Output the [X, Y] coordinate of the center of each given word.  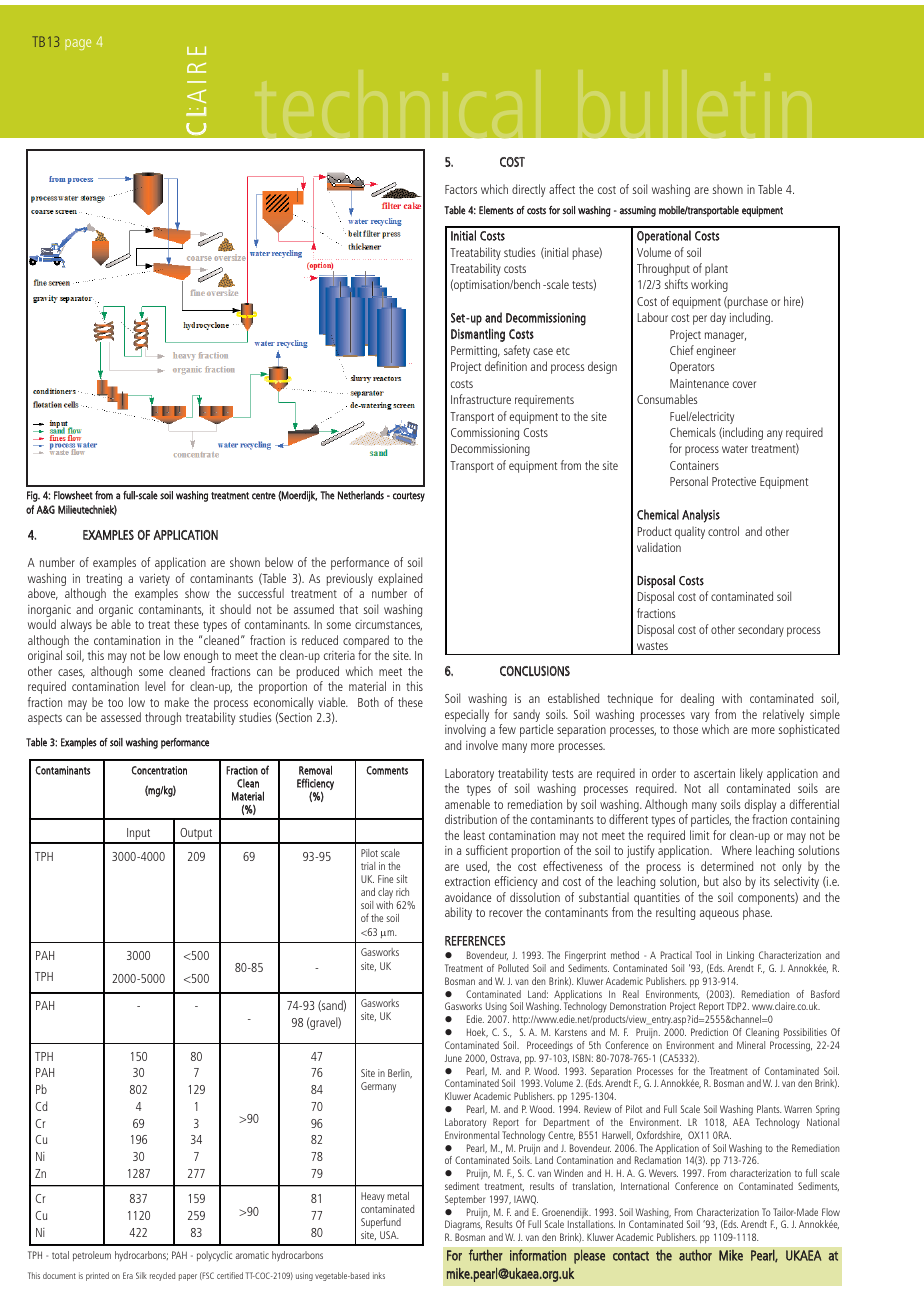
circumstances [388, 625]
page [78, 44]
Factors [461, 189]
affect [562, 189]
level [155, 686]
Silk [141, 1275]
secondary [761, 630]
